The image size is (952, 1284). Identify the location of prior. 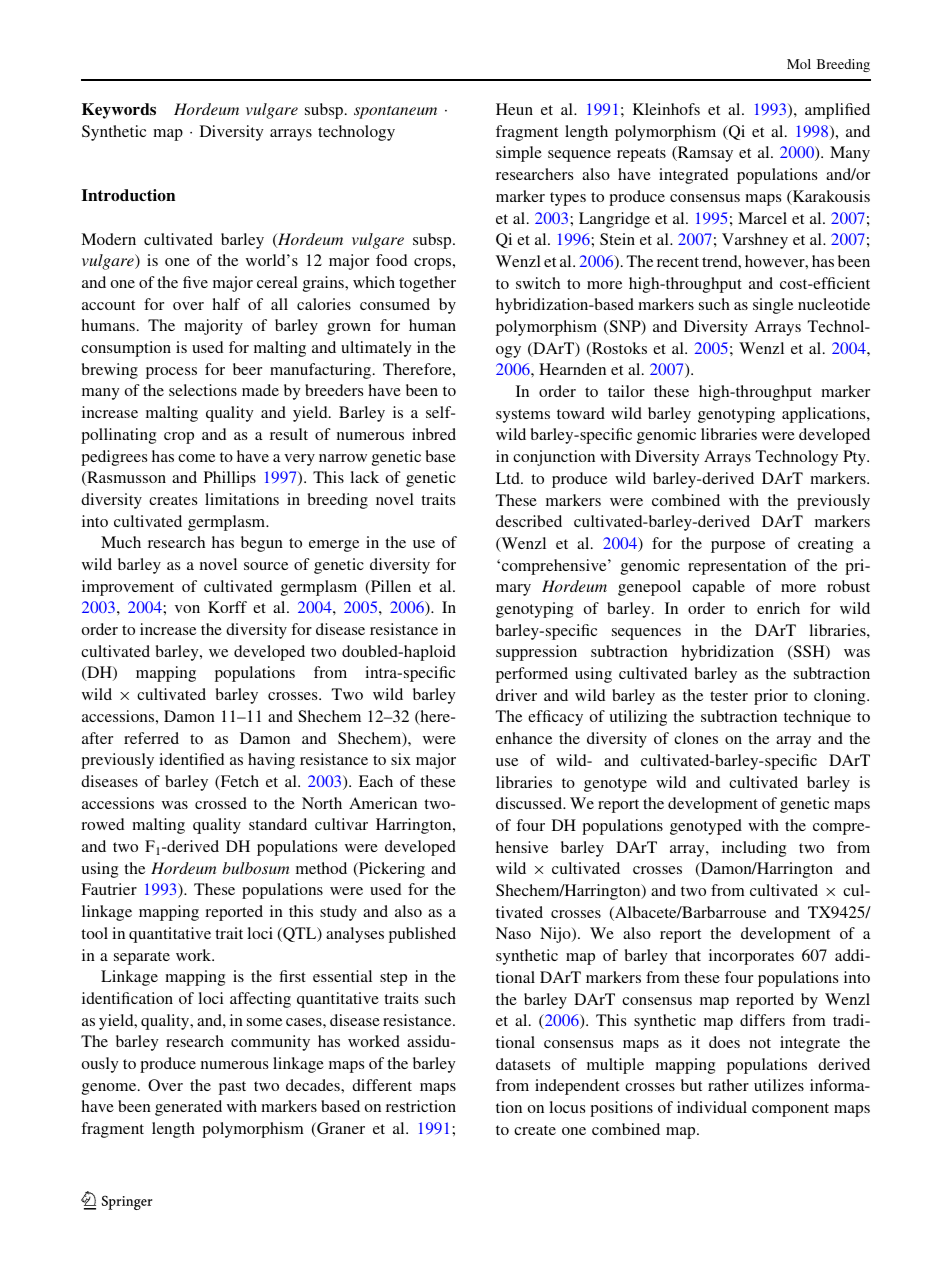
(771, 697).
